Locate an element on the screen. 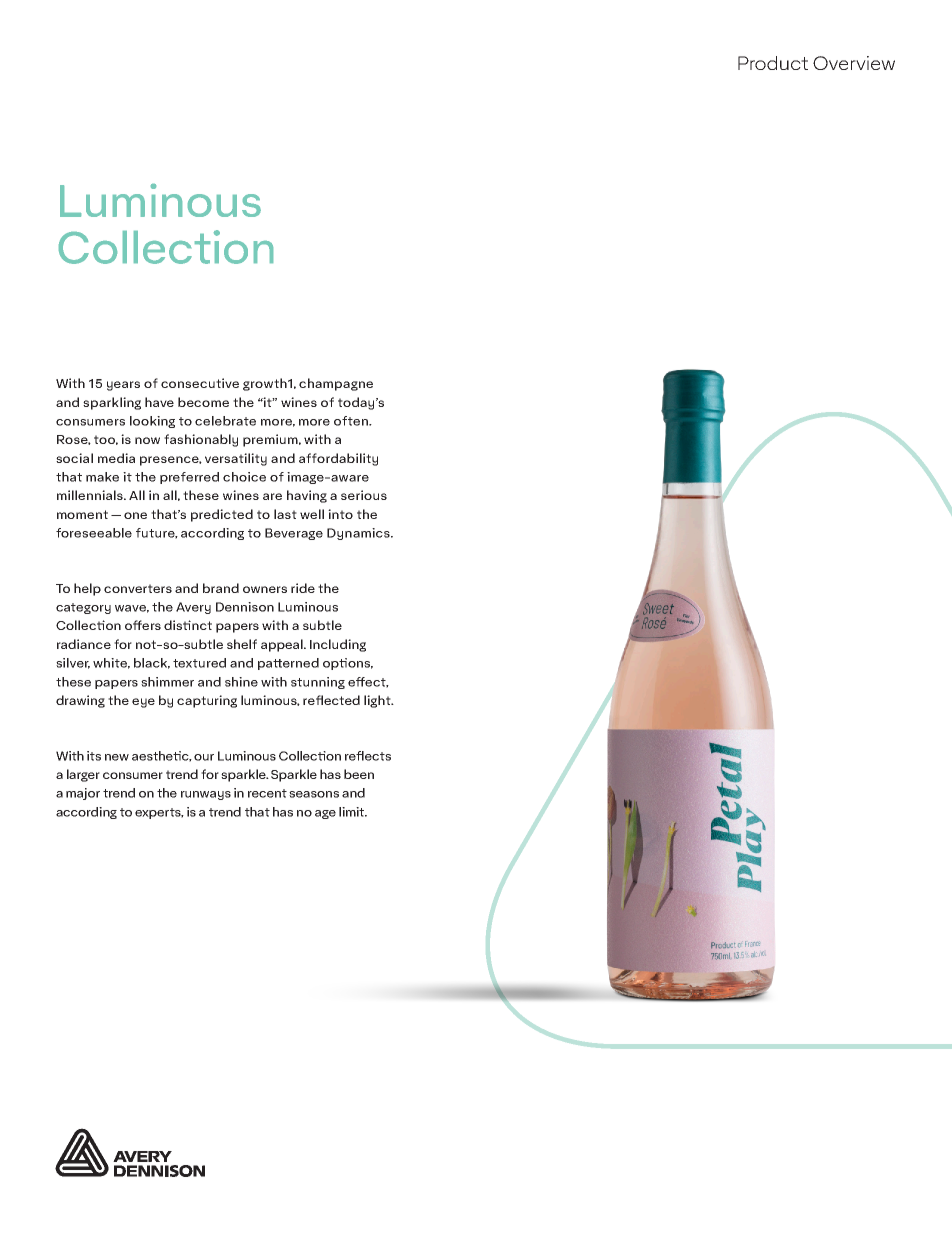 Image resolution: width=952 pixels, height=1233 pixels. into is located at coordinates (340, 514).
